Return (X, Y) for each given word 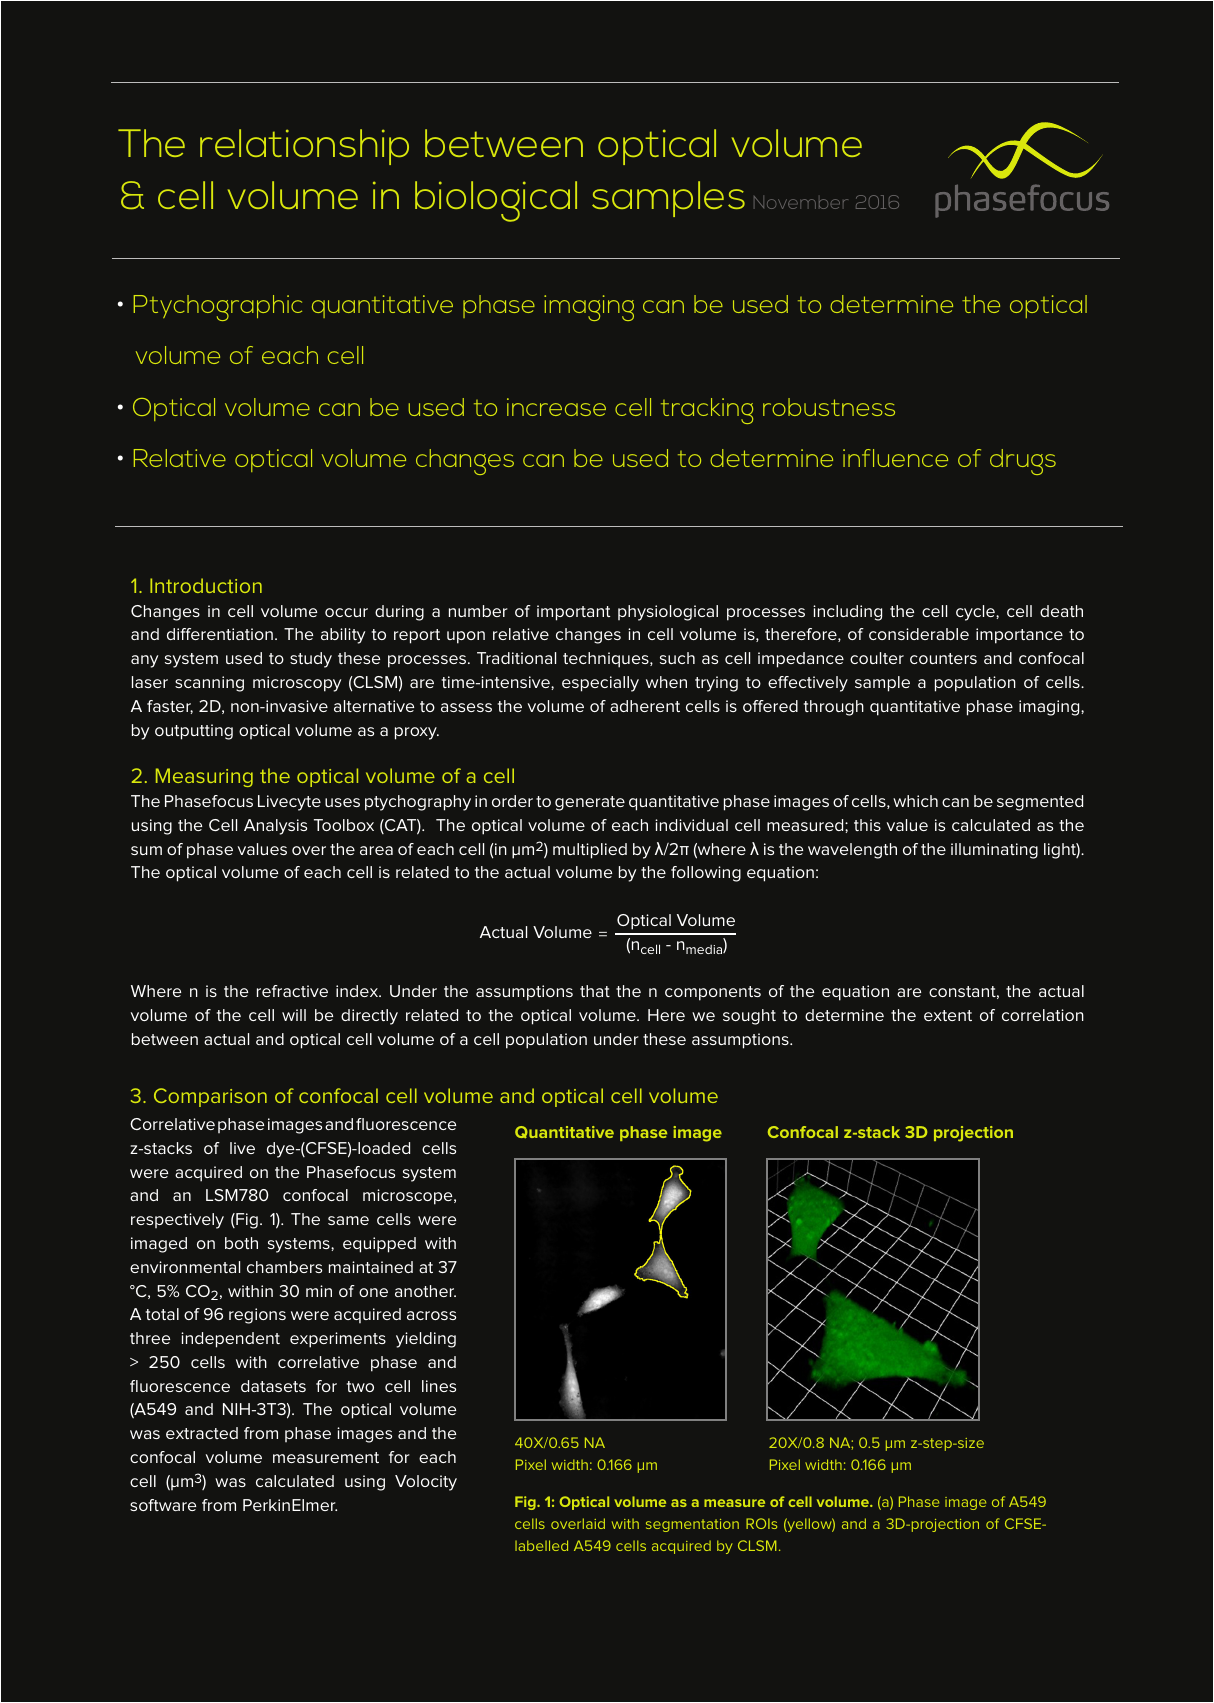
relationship (304, 147)
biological (496, 201)
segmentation (692, 1525)
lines (439, 1386)
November (801, 202)
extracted (202, 1433)
